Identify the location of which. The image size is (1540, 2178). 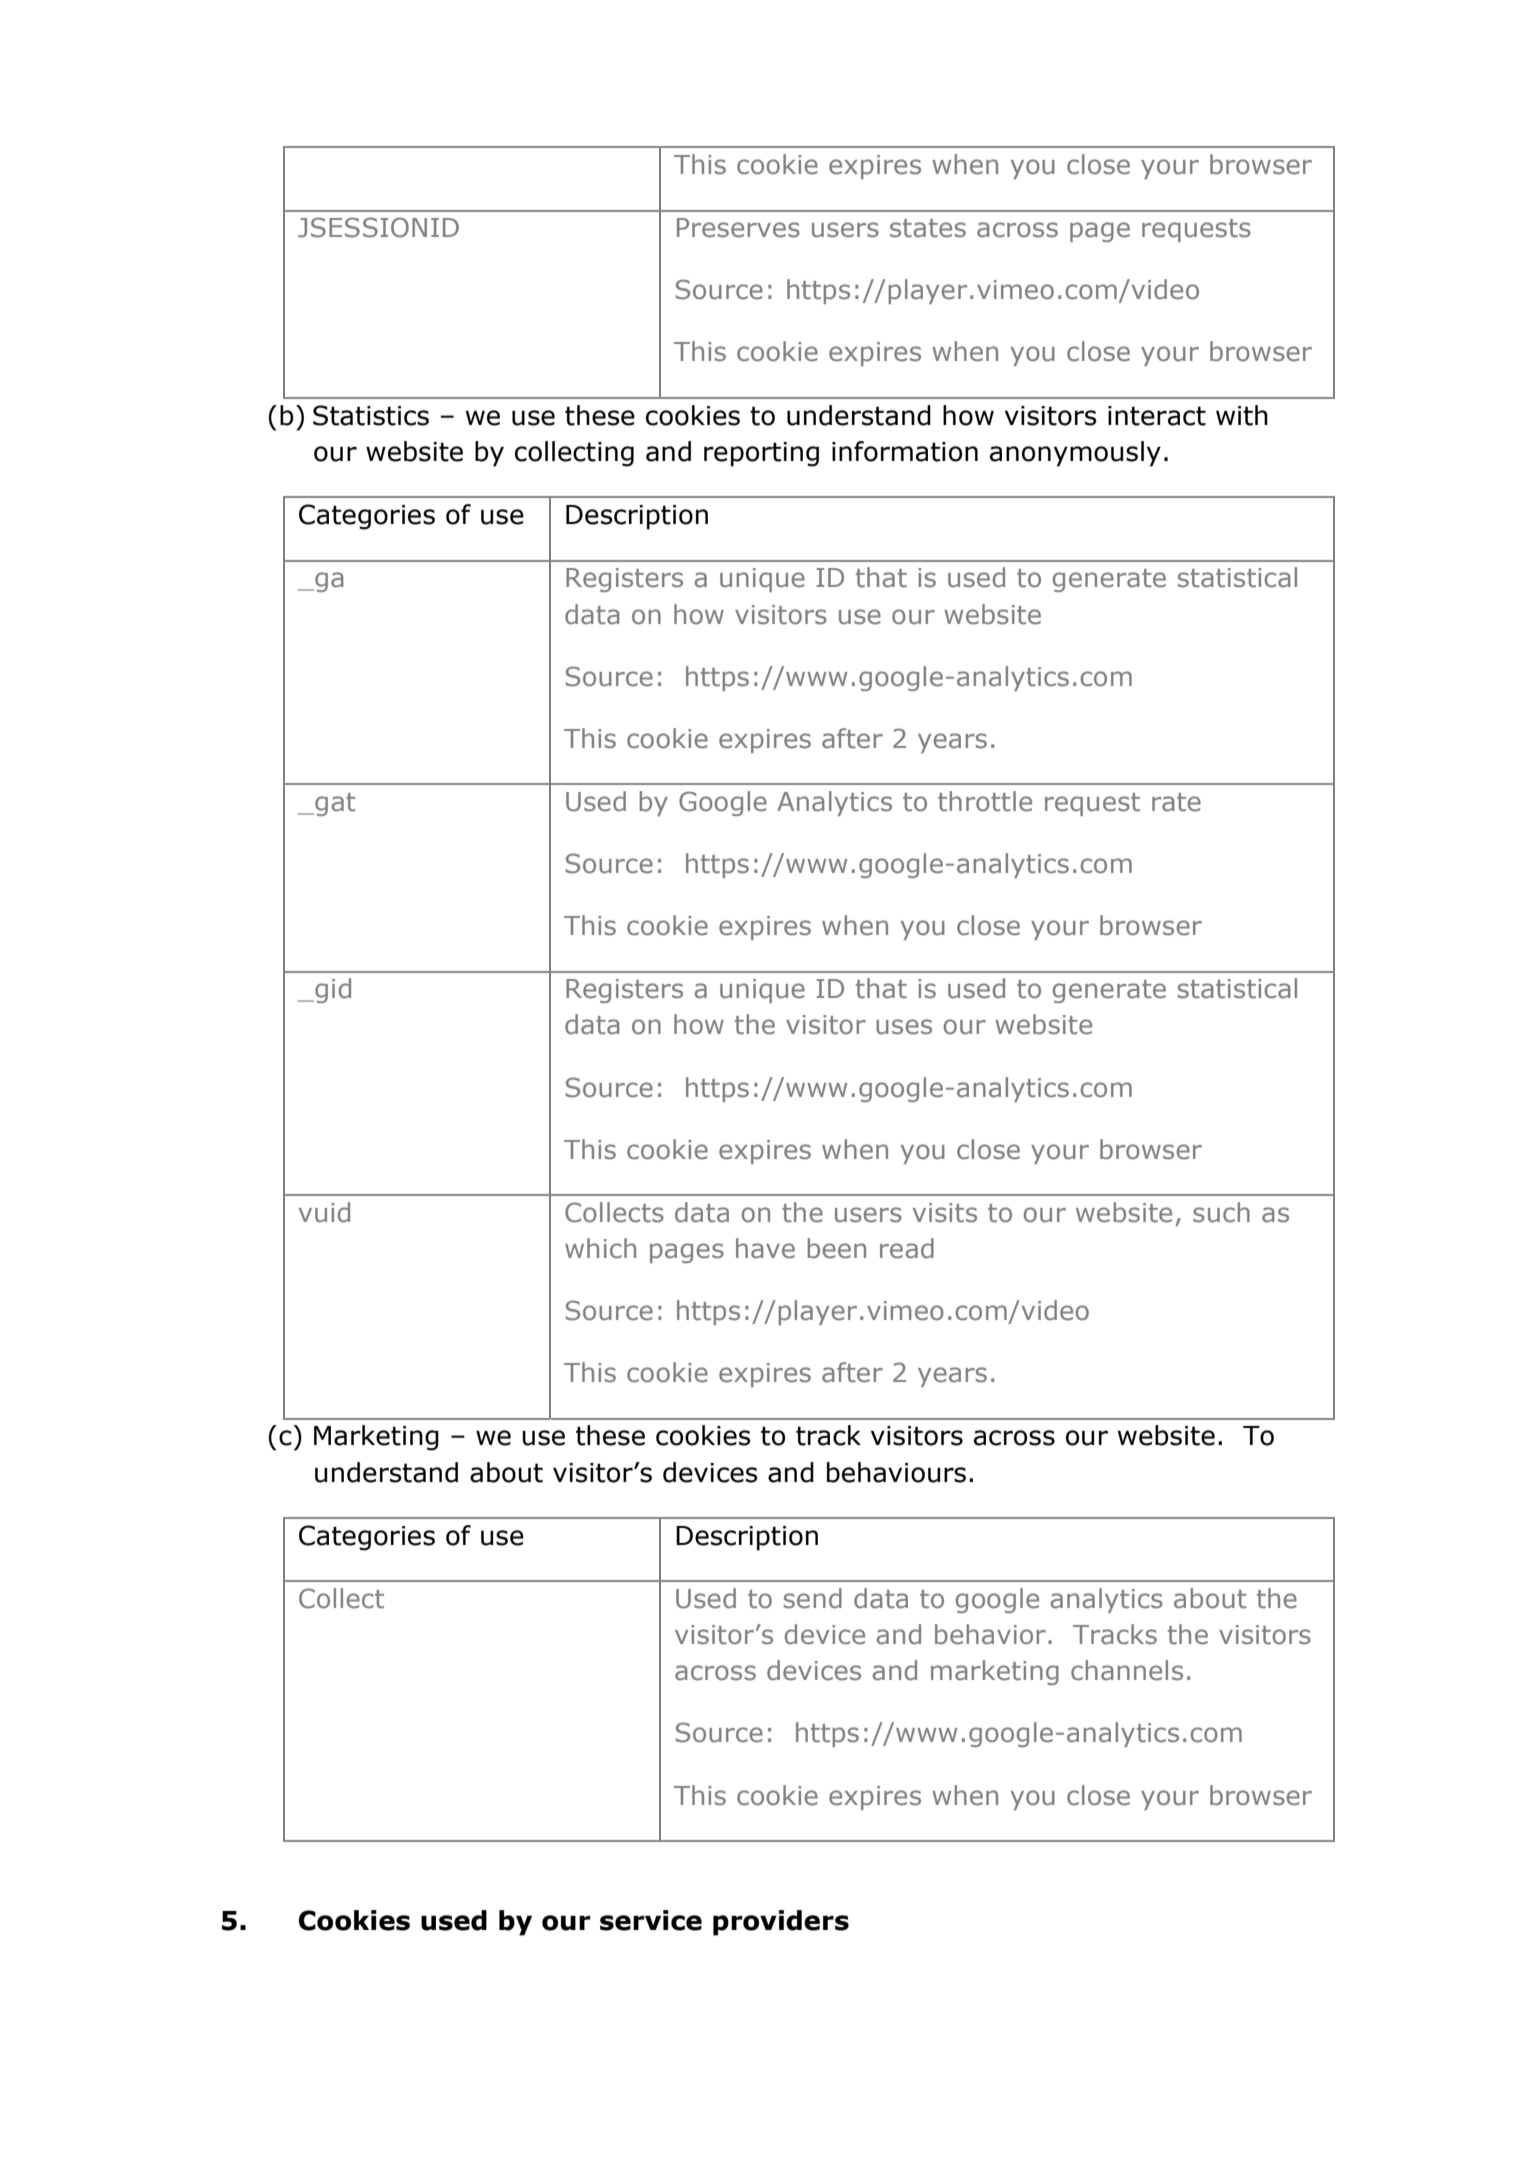
(600, 1248).
